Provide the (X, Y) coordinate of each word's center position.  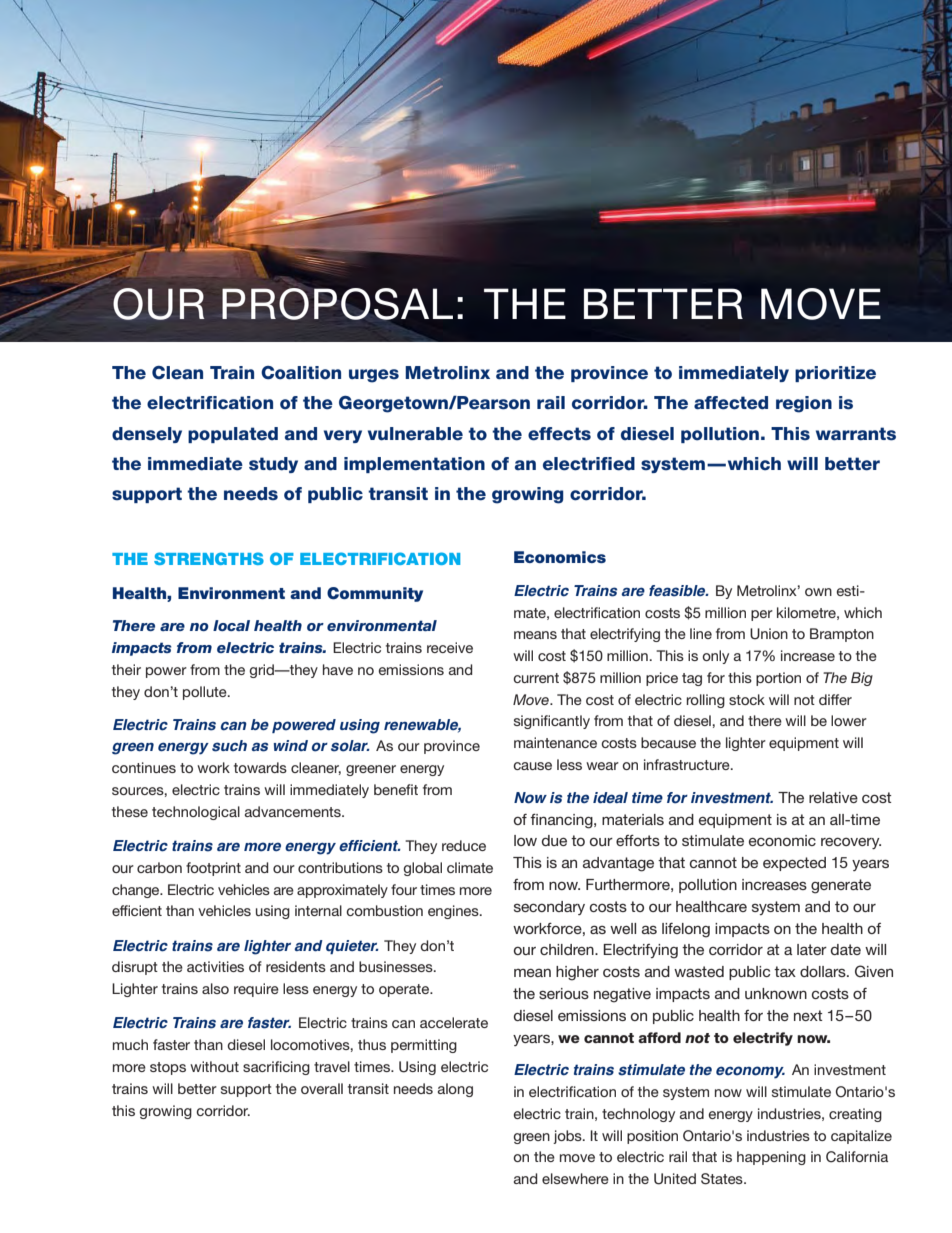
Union (769, 634)
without (214, 1066)
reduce (464, 845)
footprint (213, 869)
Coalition (301, 373)
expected (794, 864)
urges (374, 376)
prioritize (835, 374)
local (231, 625)
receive (450, 647)
